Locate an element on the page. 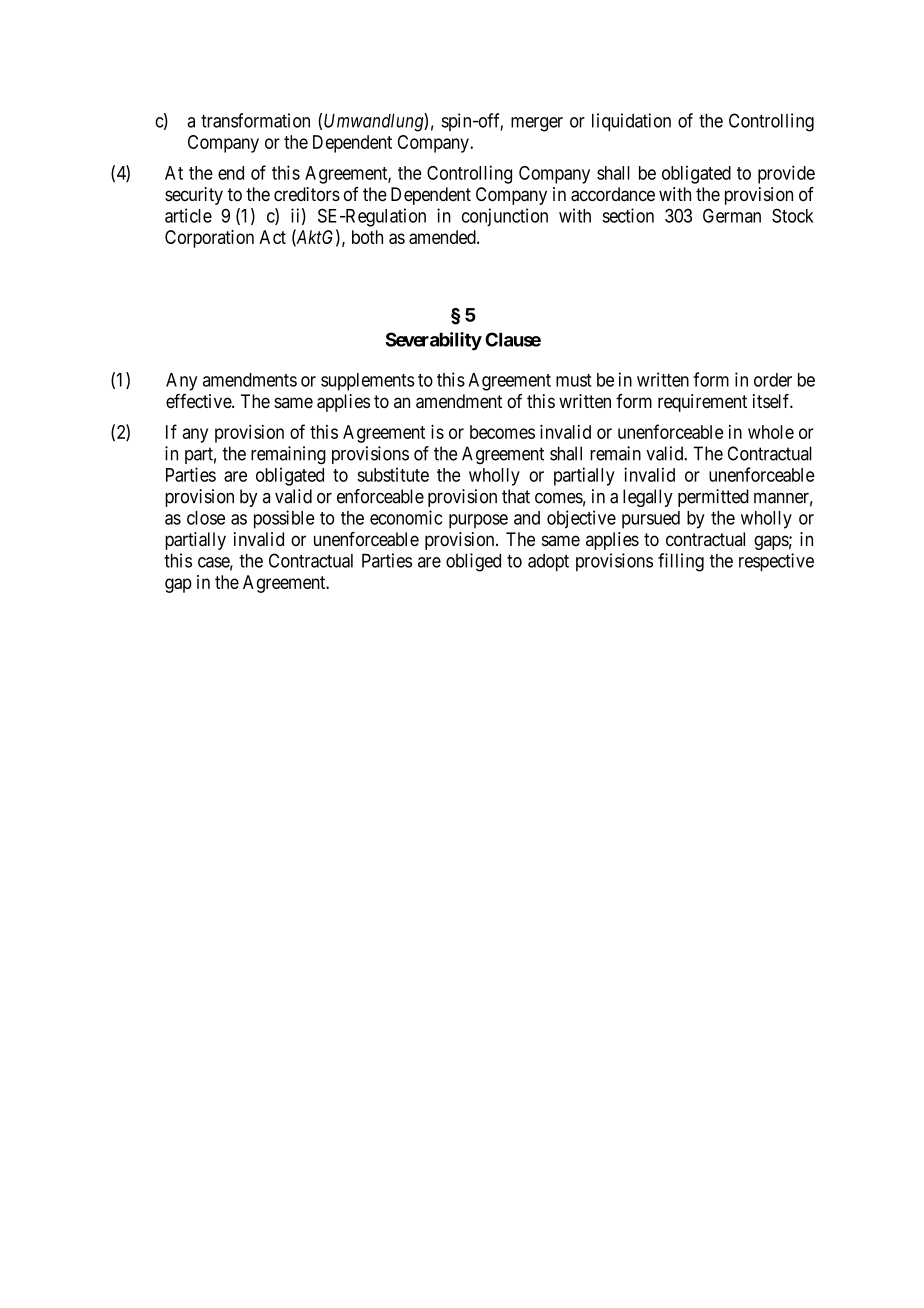 Image resolution: width=924 pixels, height=1308 pixels. order is located at coordinates (773, 380).
